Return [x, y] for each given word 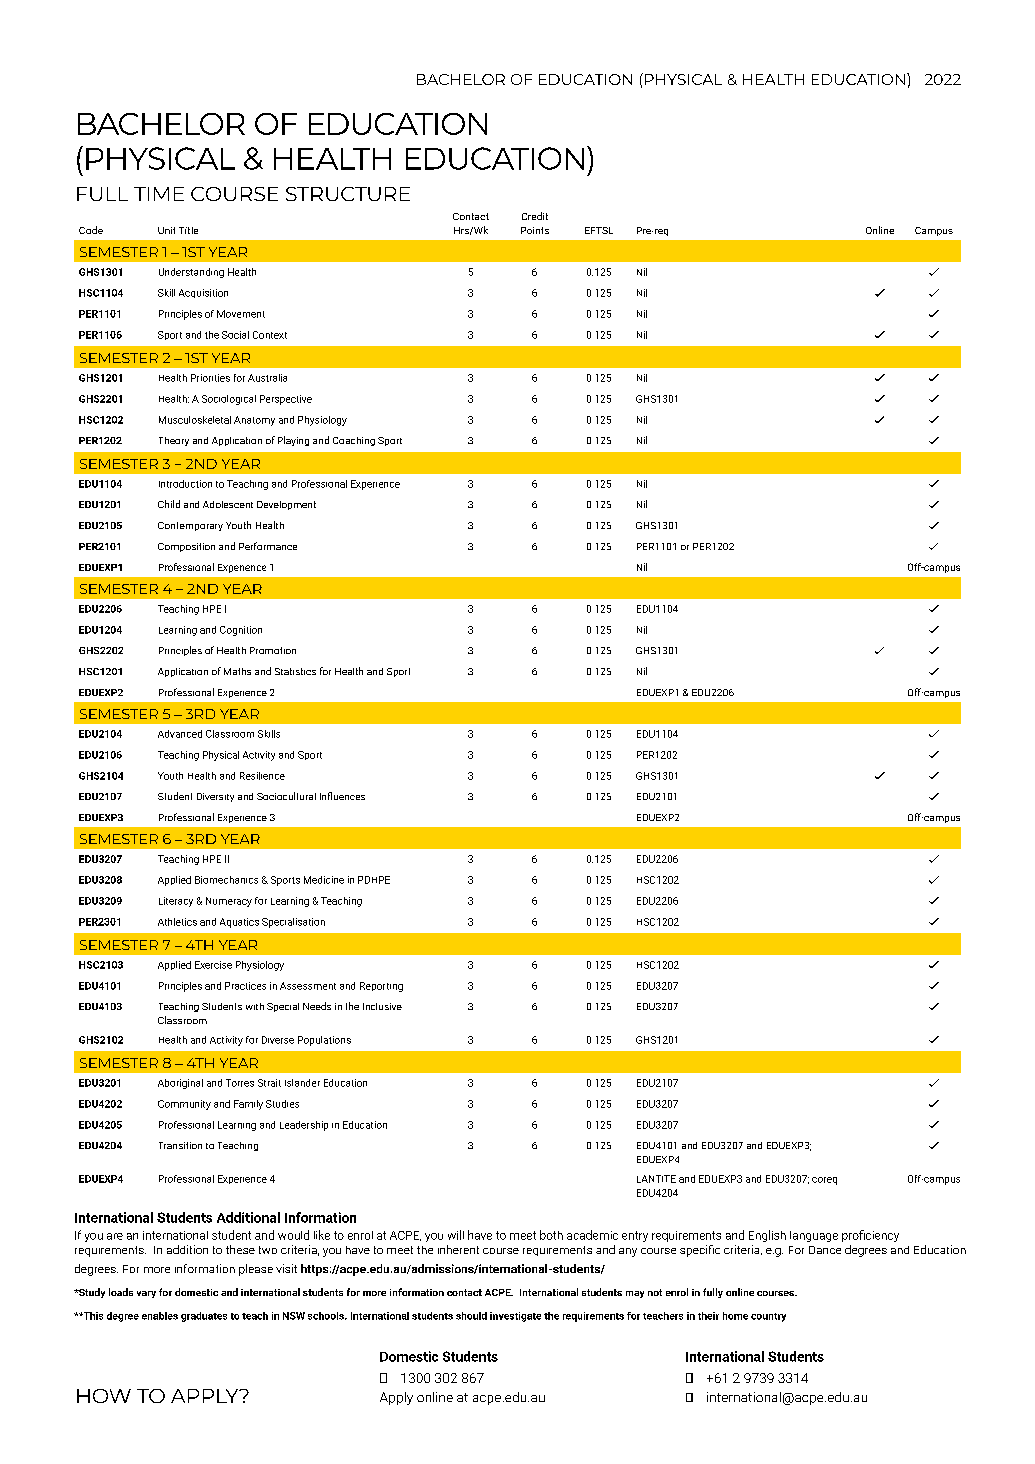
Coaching [354, 441]
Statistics [295, 671]
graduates [204, 1317]
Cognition [241, 631]
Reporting [381, 987]
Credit [535, 216]
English [767, 1236]
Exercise [213, 965]
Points [535, 230]
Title [188, 230]
